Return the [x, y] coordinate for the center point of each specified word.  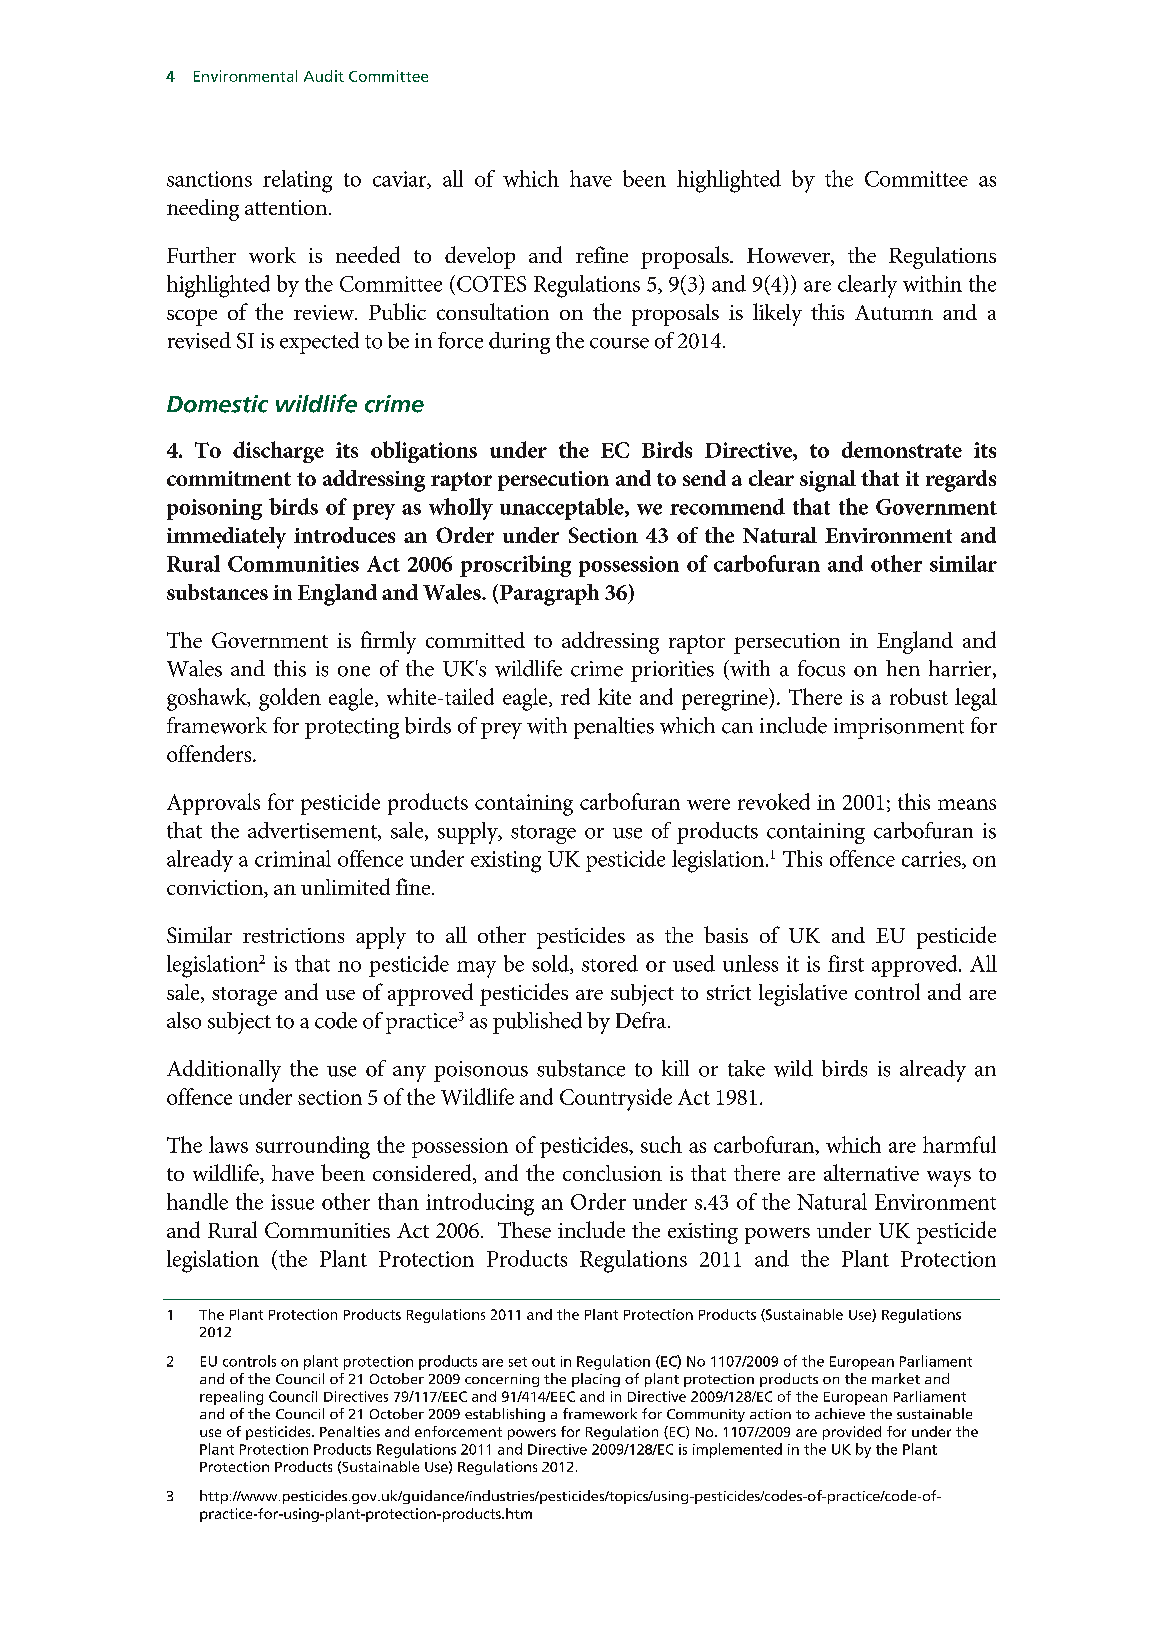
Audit [324, 76]
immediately [226, 538]
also [184, 1020]
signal [828, 481]
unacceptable [563, 509]
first [846, 963]
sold [551, 964]
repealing [231, 1398]
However [789, 257]
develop [480, 257]
